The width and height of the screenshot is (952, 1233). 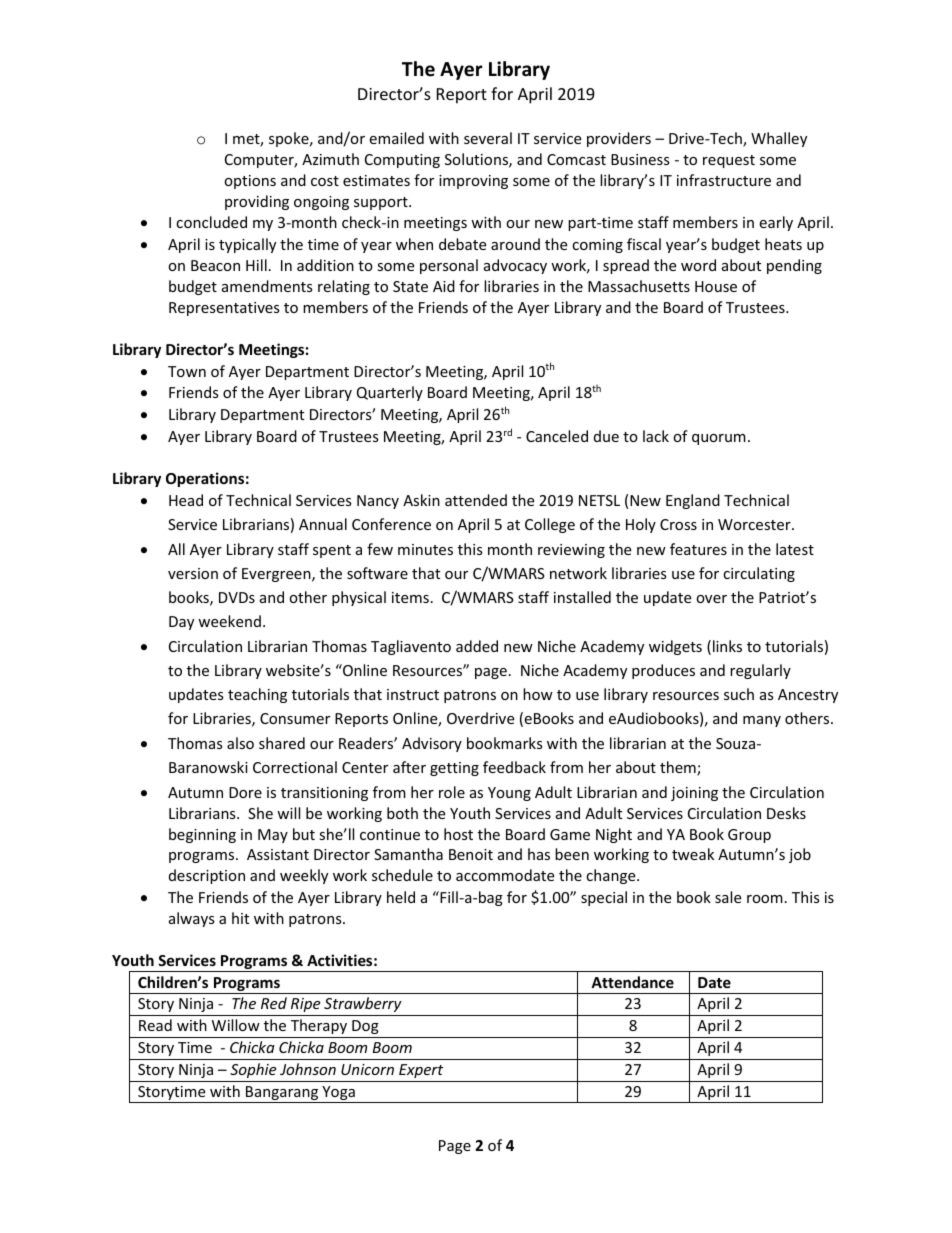 I want to click on added, so click(x=477, y=646).
